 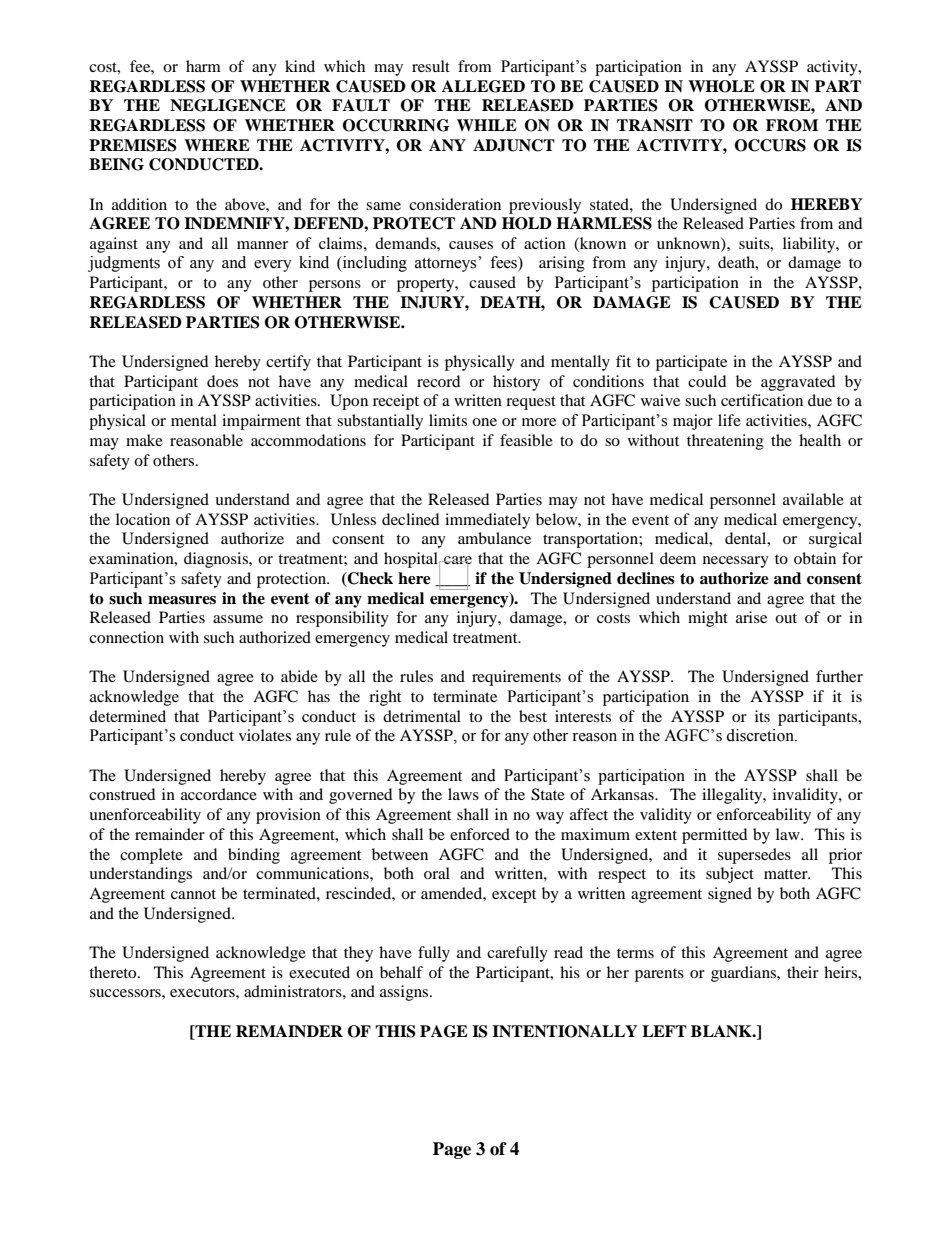 What do you see at coordinates (143, 519) in the screenshot?
I see `location` at bounding box center [143, 519].
